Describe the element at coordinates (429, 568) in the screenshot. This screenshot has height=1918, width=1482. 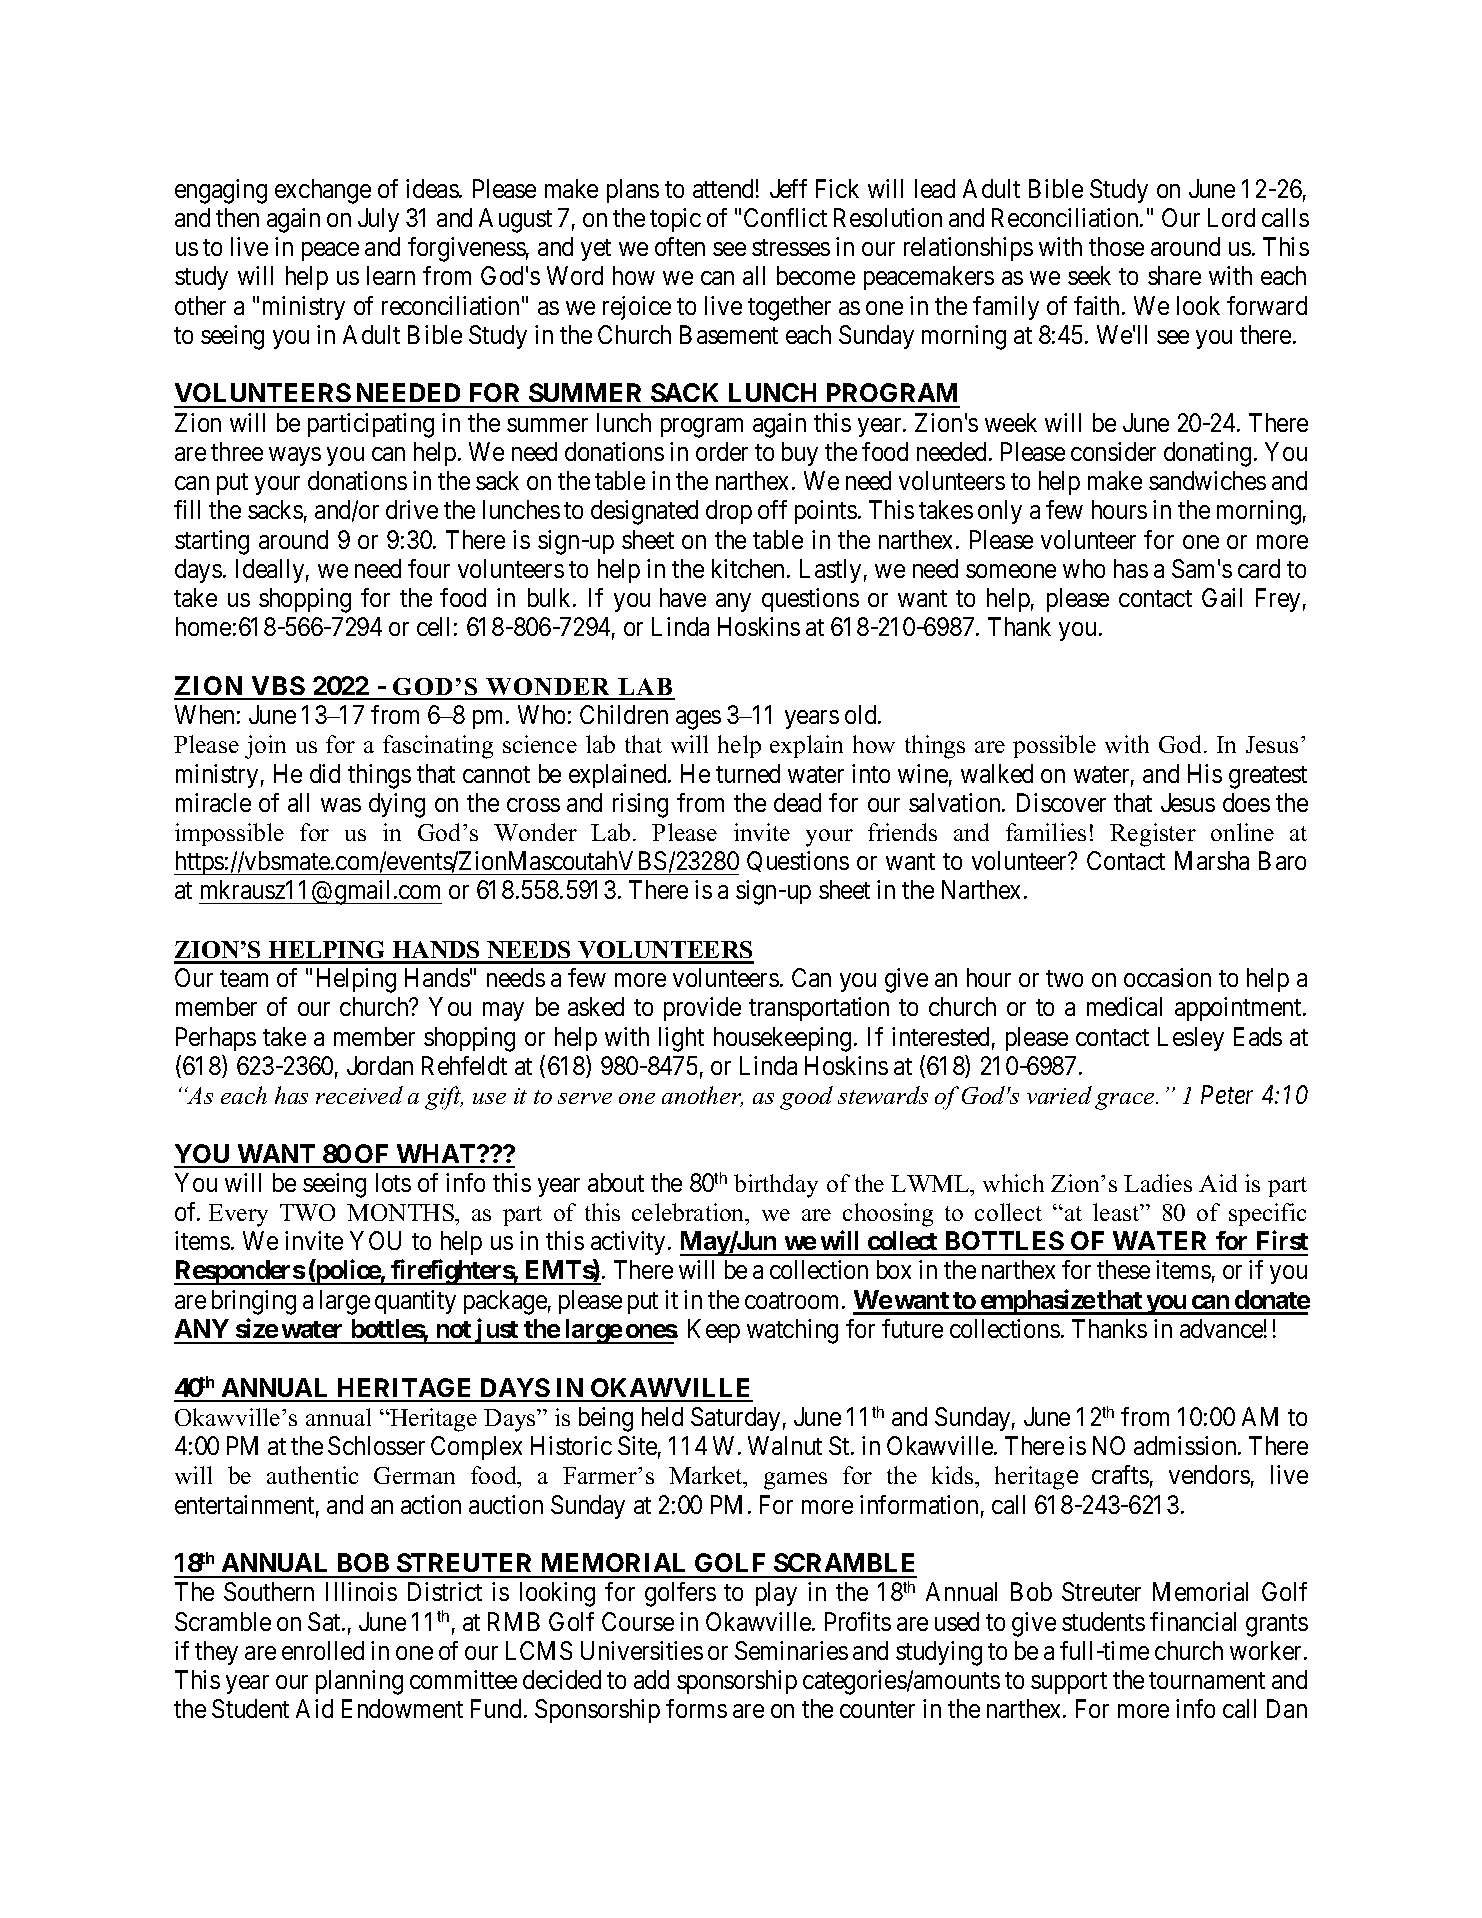
I see `four` at that location.
